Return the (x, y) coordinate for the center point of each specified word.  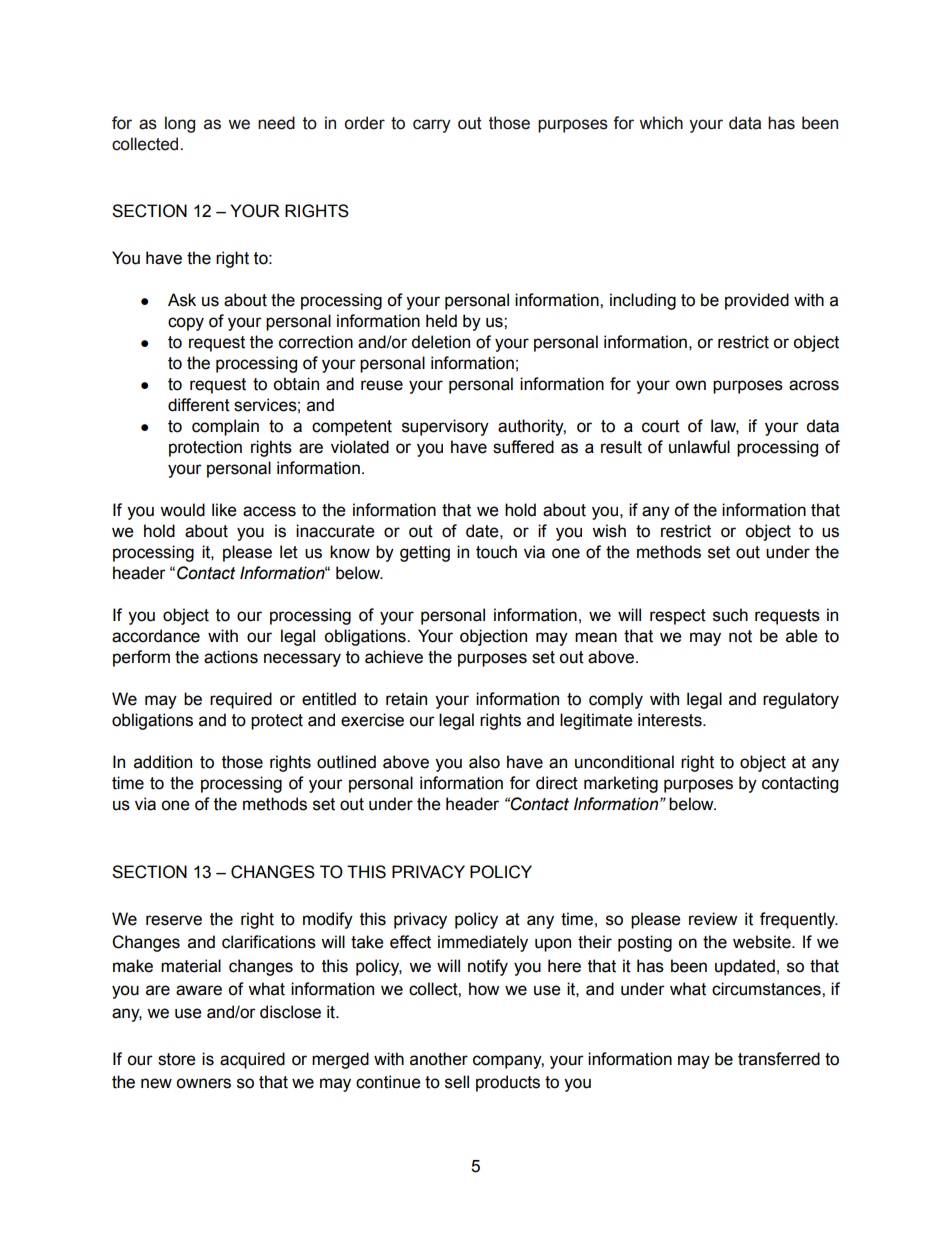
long (180, 124)
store (177, 1059)
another (439, 1059)
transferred (779, 1059)
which (661, 123)
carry (432, 126)
